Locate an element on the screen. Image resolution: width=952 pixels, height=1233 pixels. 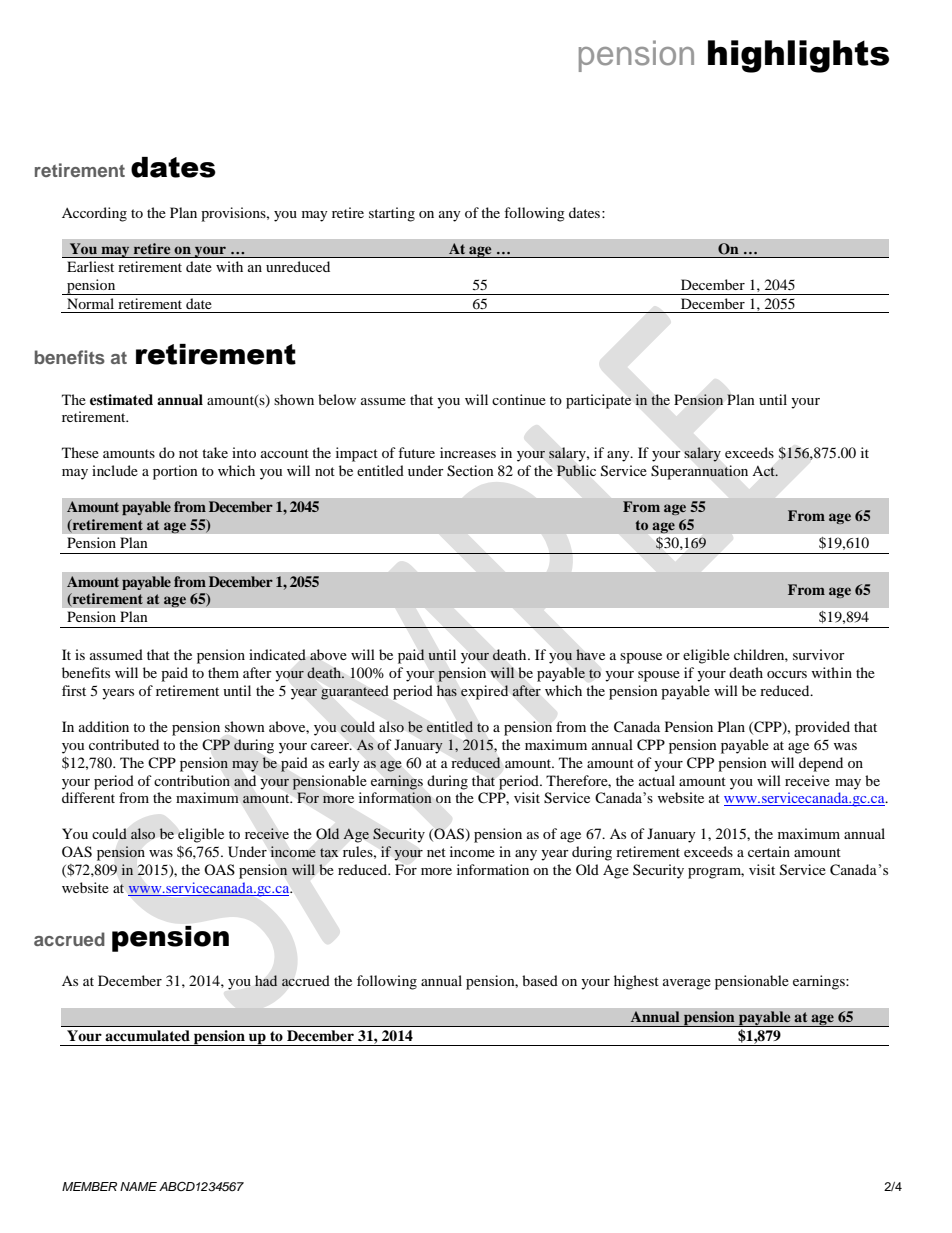
NAME is located at coordinates (138, 1186).
